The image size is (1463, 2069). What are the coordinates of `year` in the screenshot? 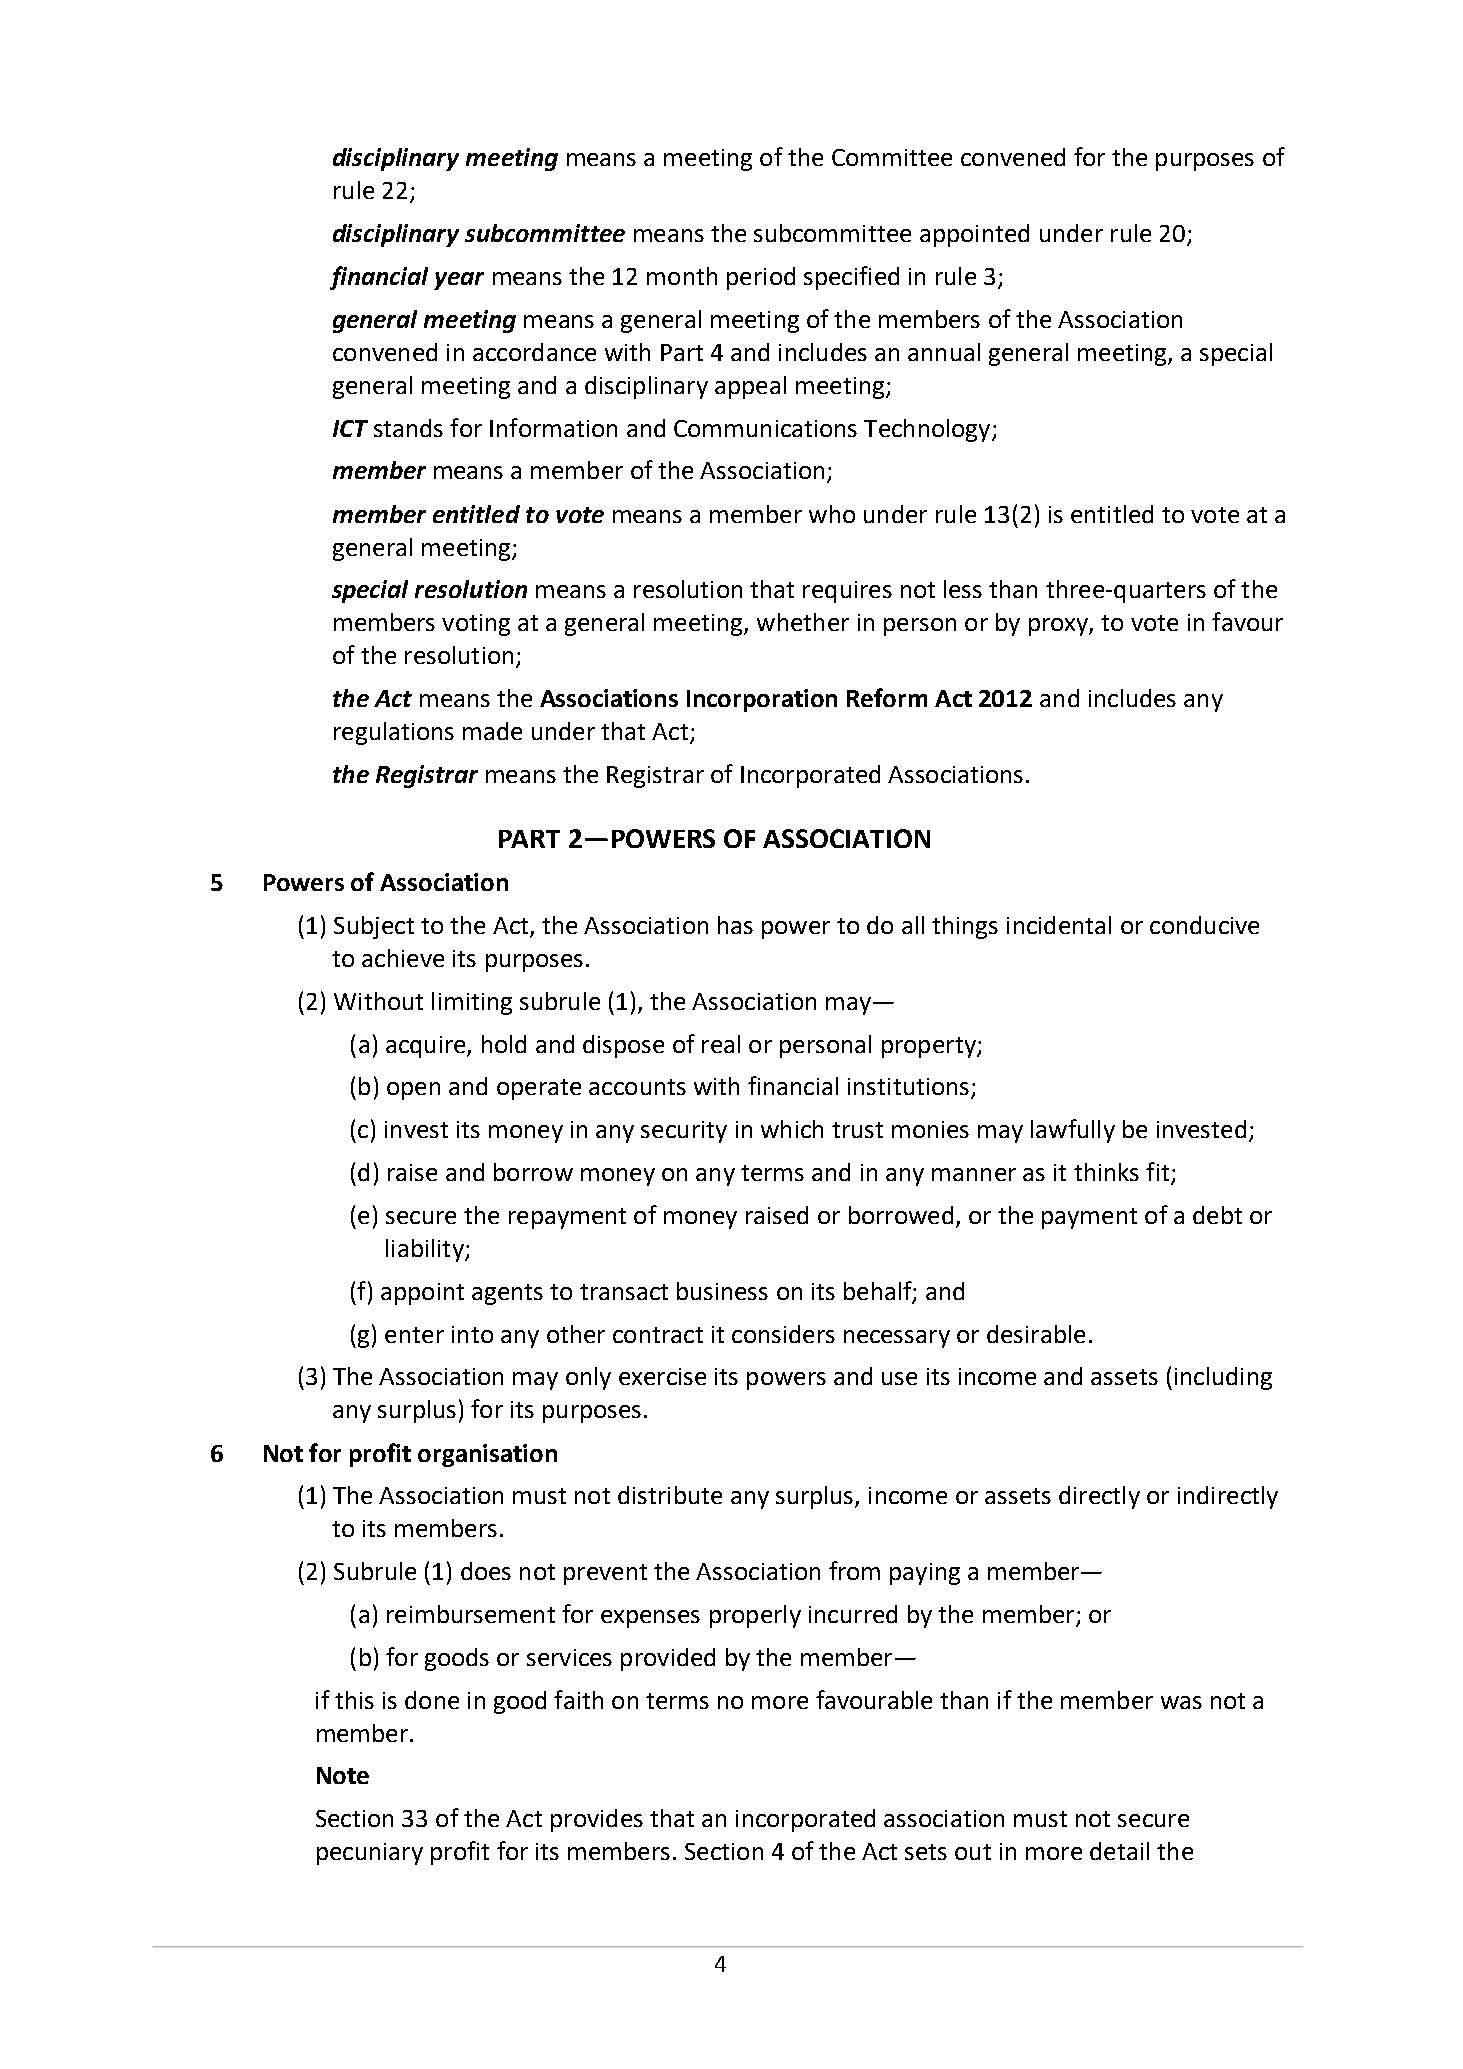 It's located at (459, 281).
